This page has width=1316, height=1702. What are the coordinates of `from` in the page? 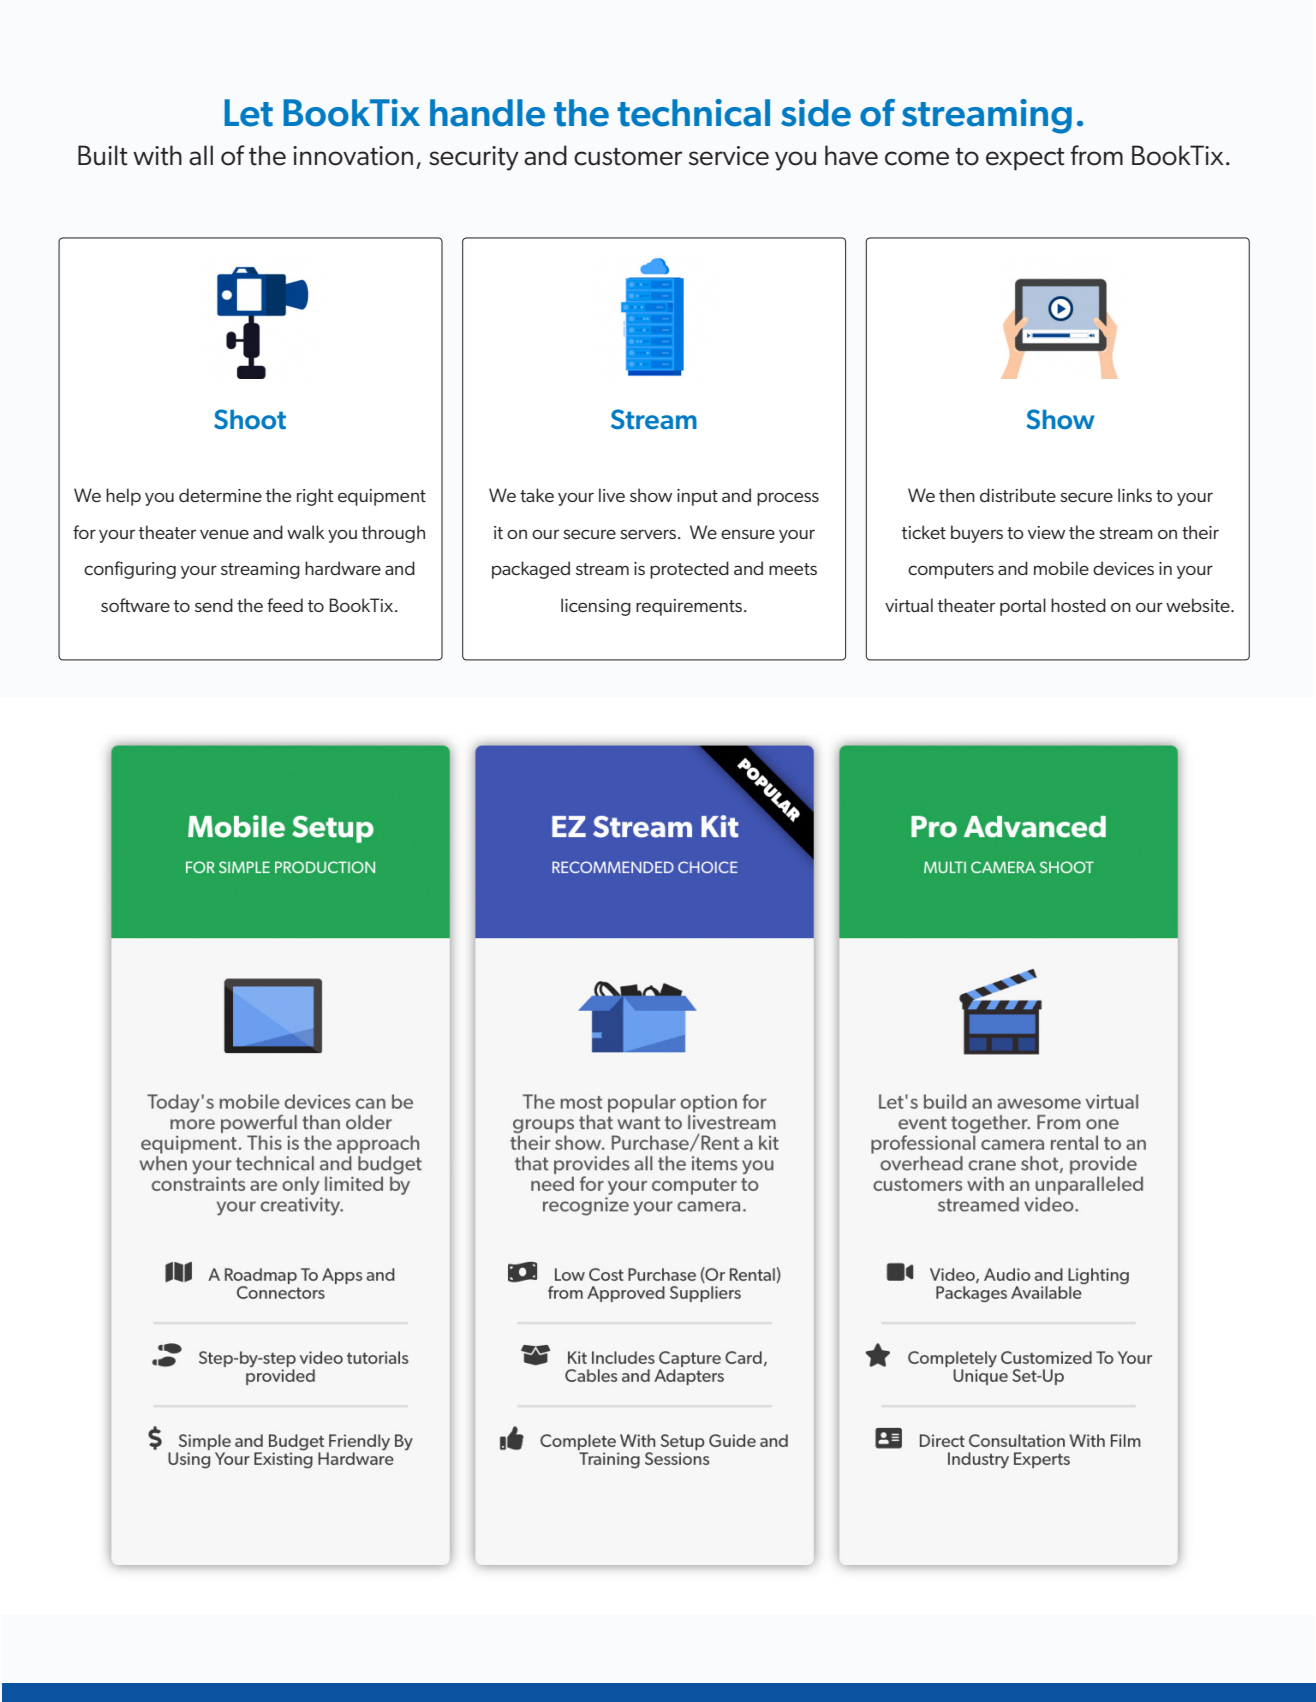 It's located at (1096, 155).
